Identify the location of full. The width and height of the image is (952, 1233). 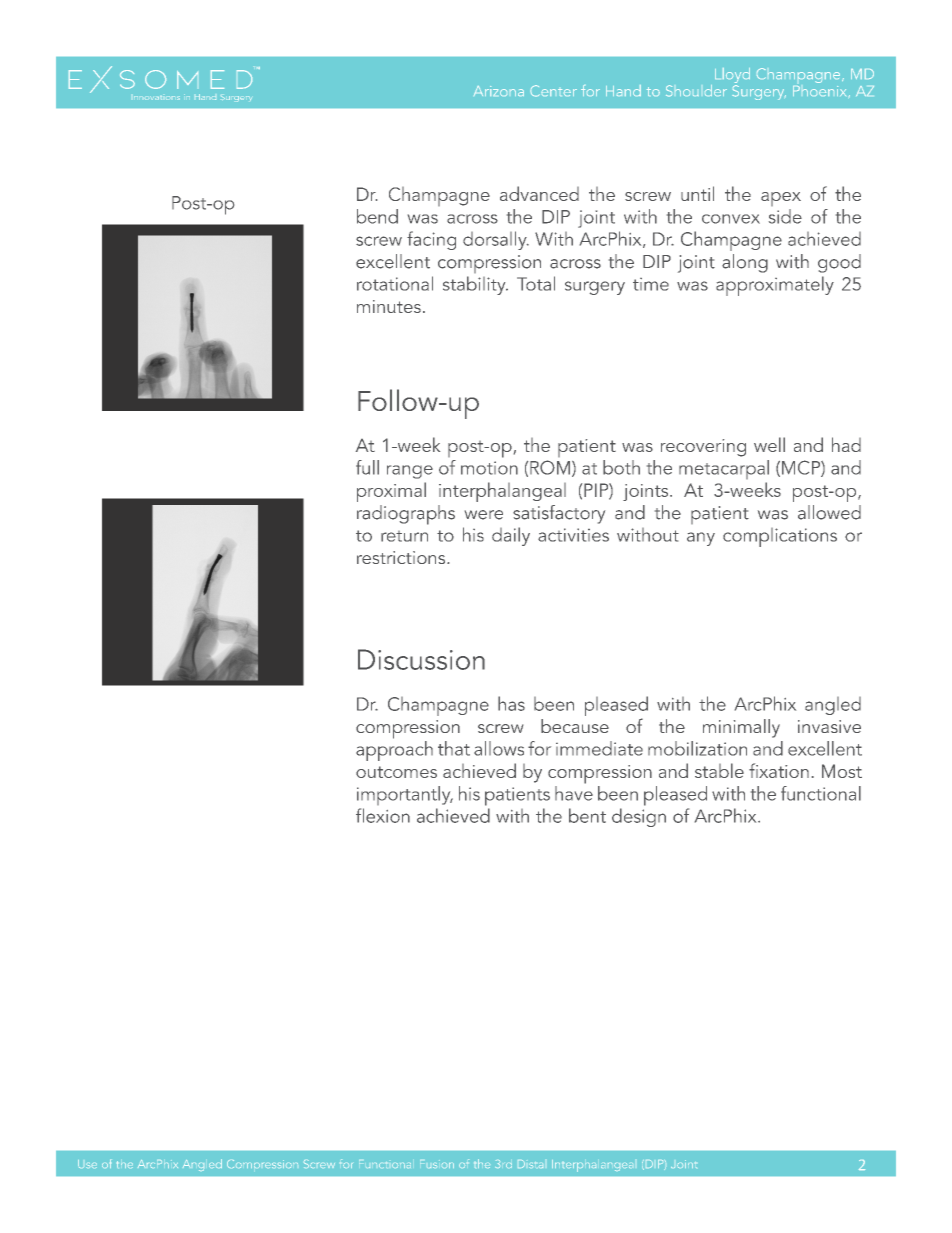
(367, 467).
